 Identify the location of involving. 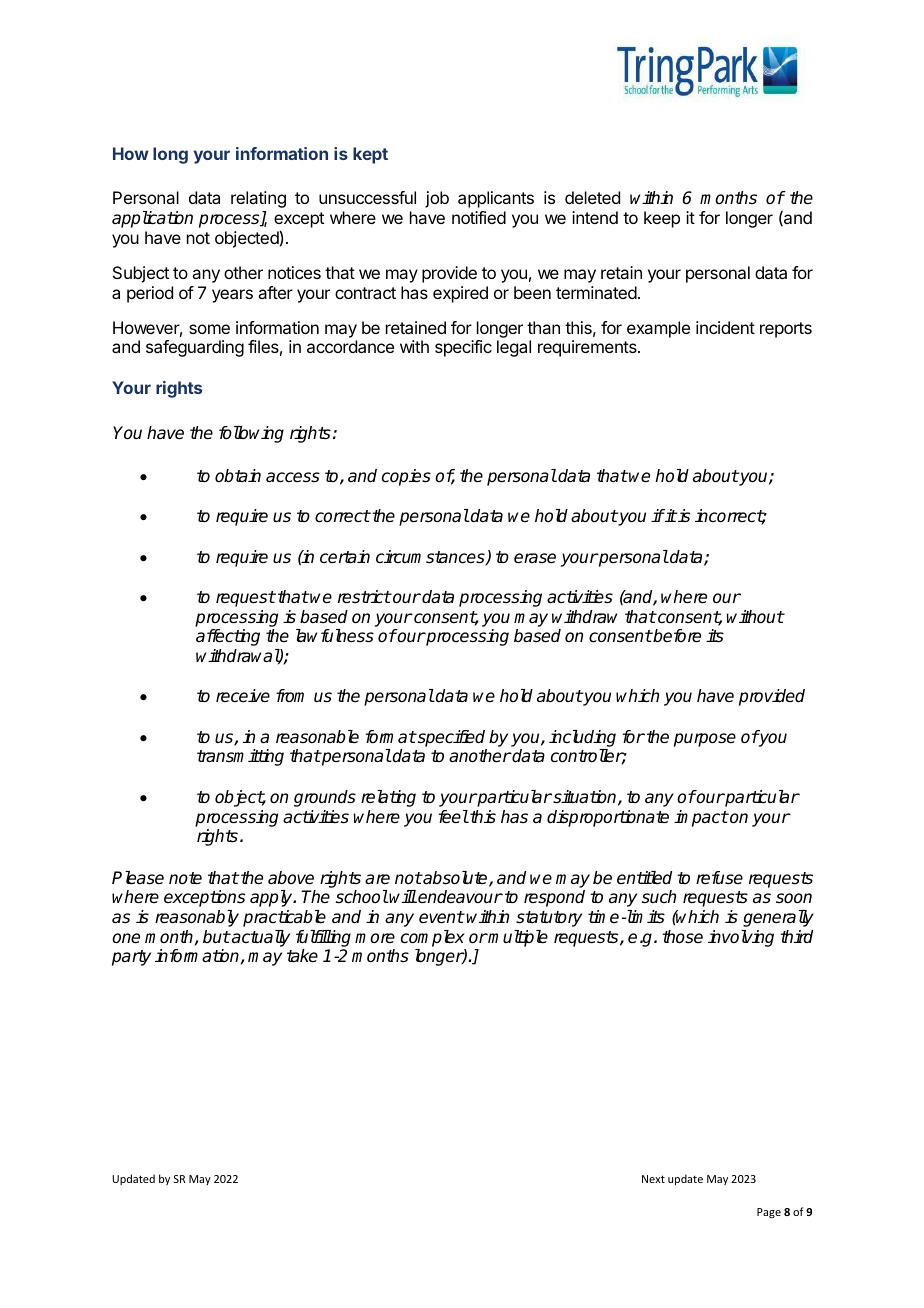
(741, 938).
